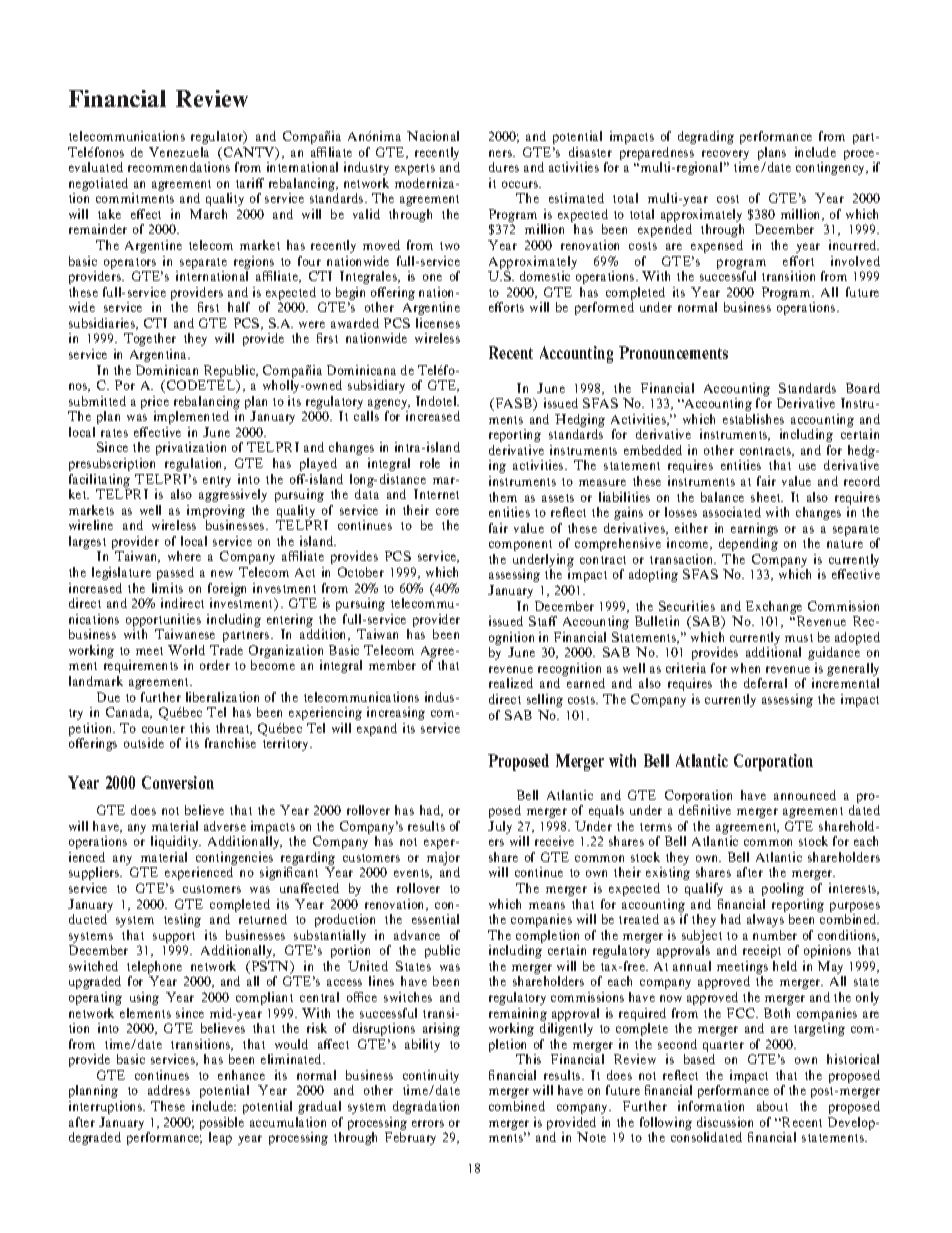 The image size is (952, 1233). What do you see at coordinates (772, 1106) in the image?
I see `about` at bounding box center [772, 1106].
